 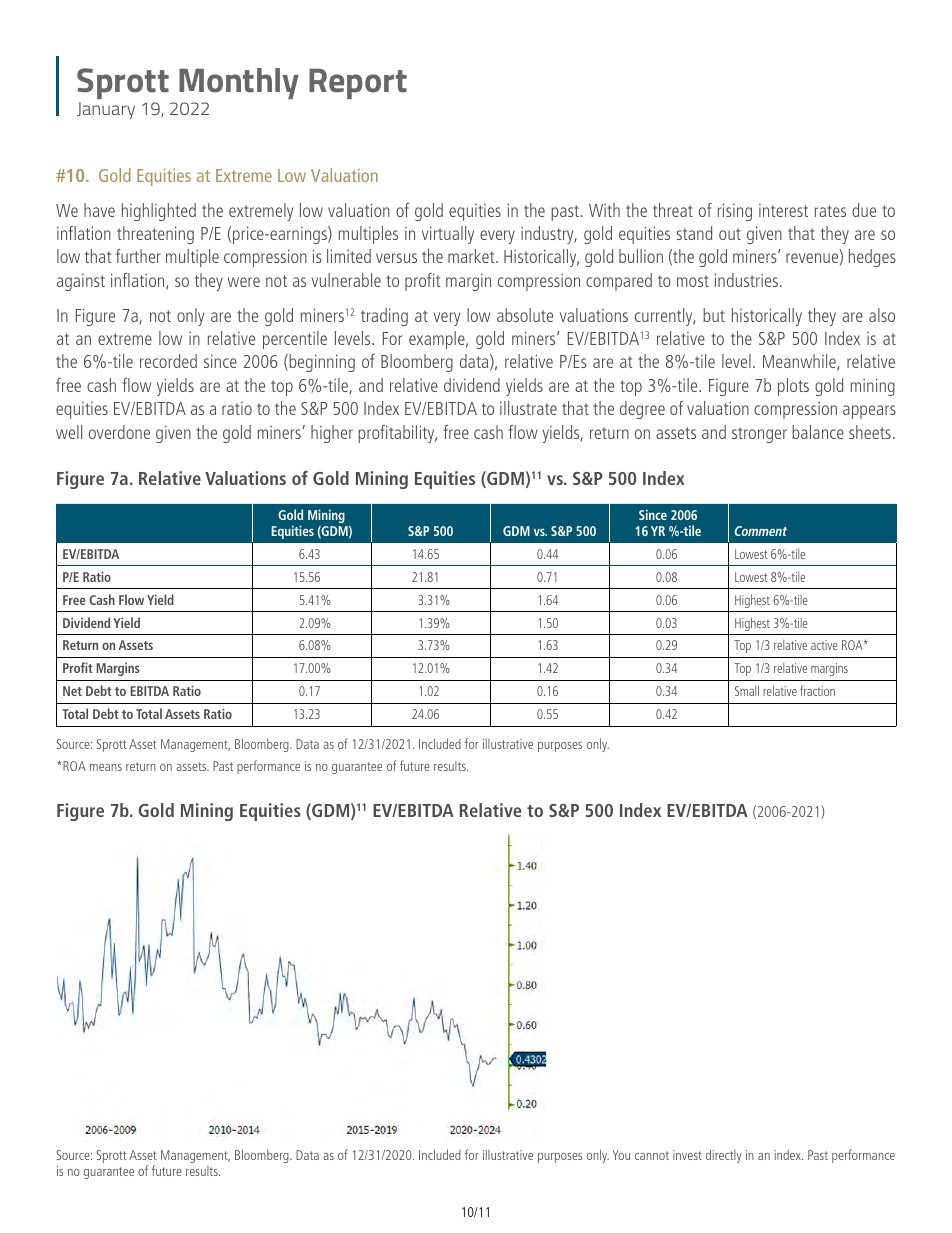 What do you see at coordinates (724, 1156) in the page?
I see `directly` at bounding box center [724, 1156].
